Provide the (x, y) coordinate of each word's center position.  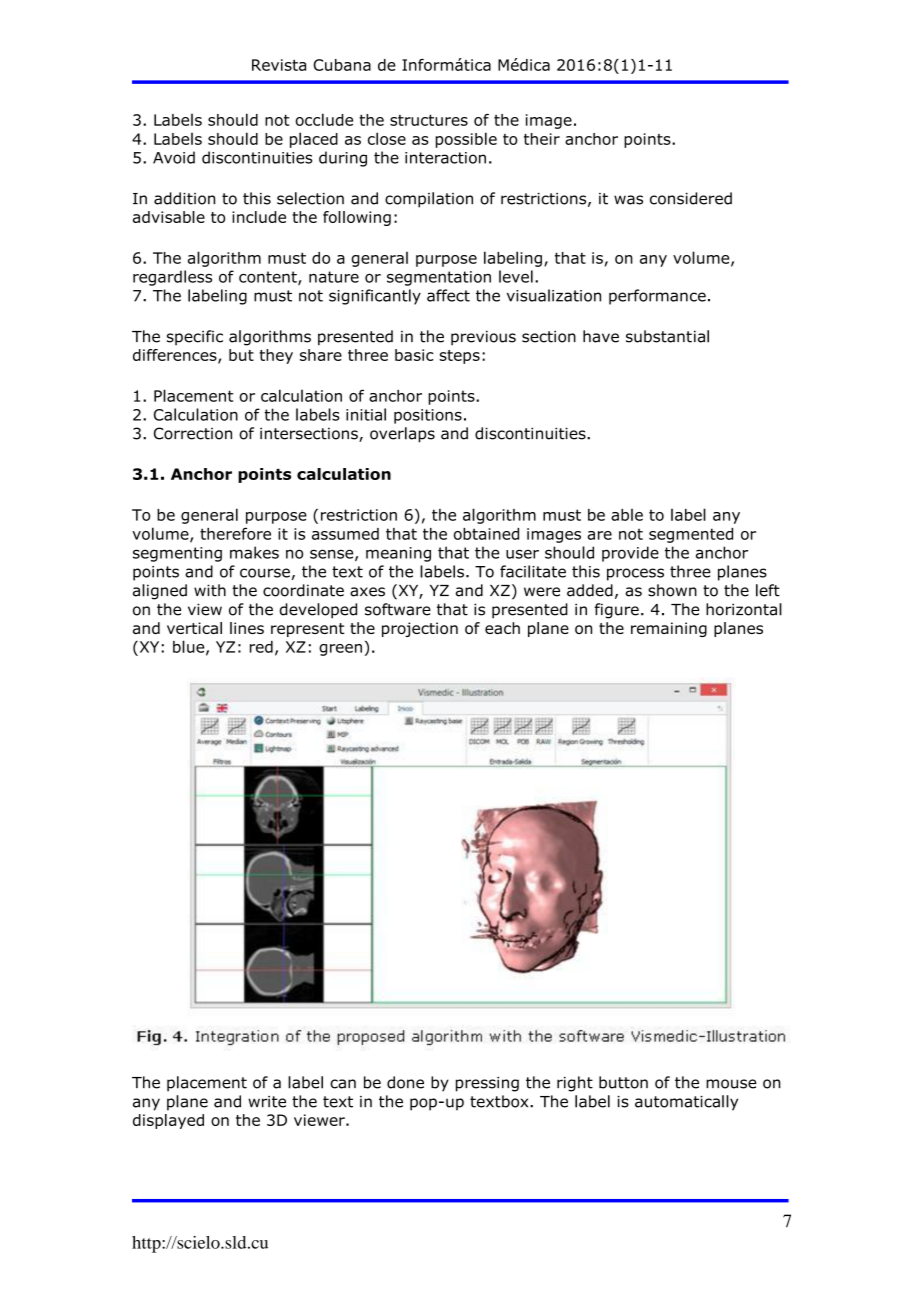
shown (672, 590)
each (502, 628)
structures (429, 120)
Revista (279, 65)
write (267, 1102)
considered (691, 198)
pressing (487, 1084)
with (210, 590)
